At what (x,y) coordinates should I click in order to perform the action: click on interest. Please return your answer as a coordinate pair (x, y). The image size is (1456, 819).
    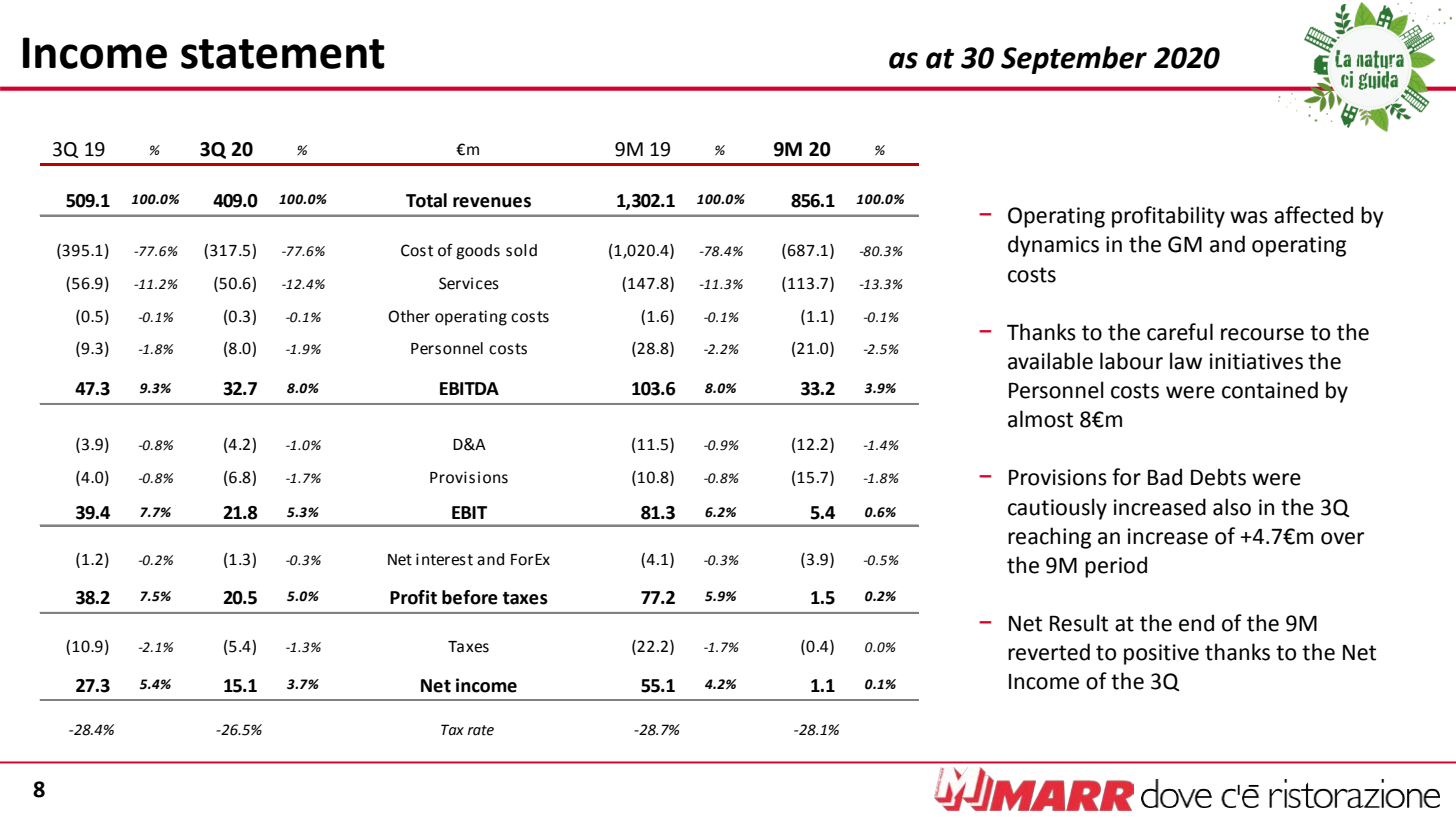
    Looking at the image, I should click on (444, 559).
